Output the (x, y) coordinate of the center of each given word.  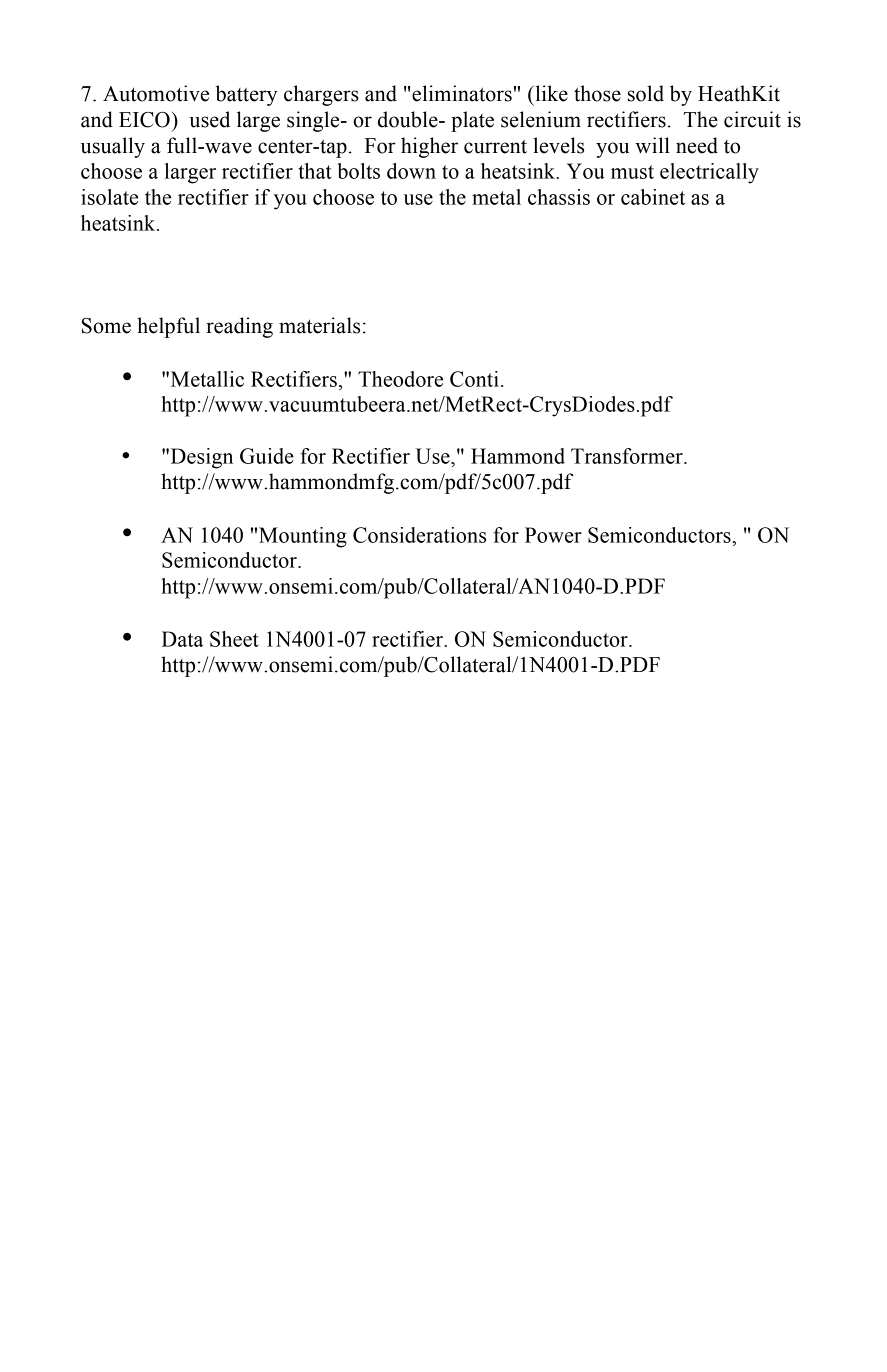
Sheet (234, 639)
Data (182, 639)
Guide (267, 456)
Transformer (628, 456)
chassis (559, 197)
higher (429, 147)
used (209, 119)
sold (646, 93)
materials (319, 325)
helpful (168, 327)
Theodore (400, 379)
